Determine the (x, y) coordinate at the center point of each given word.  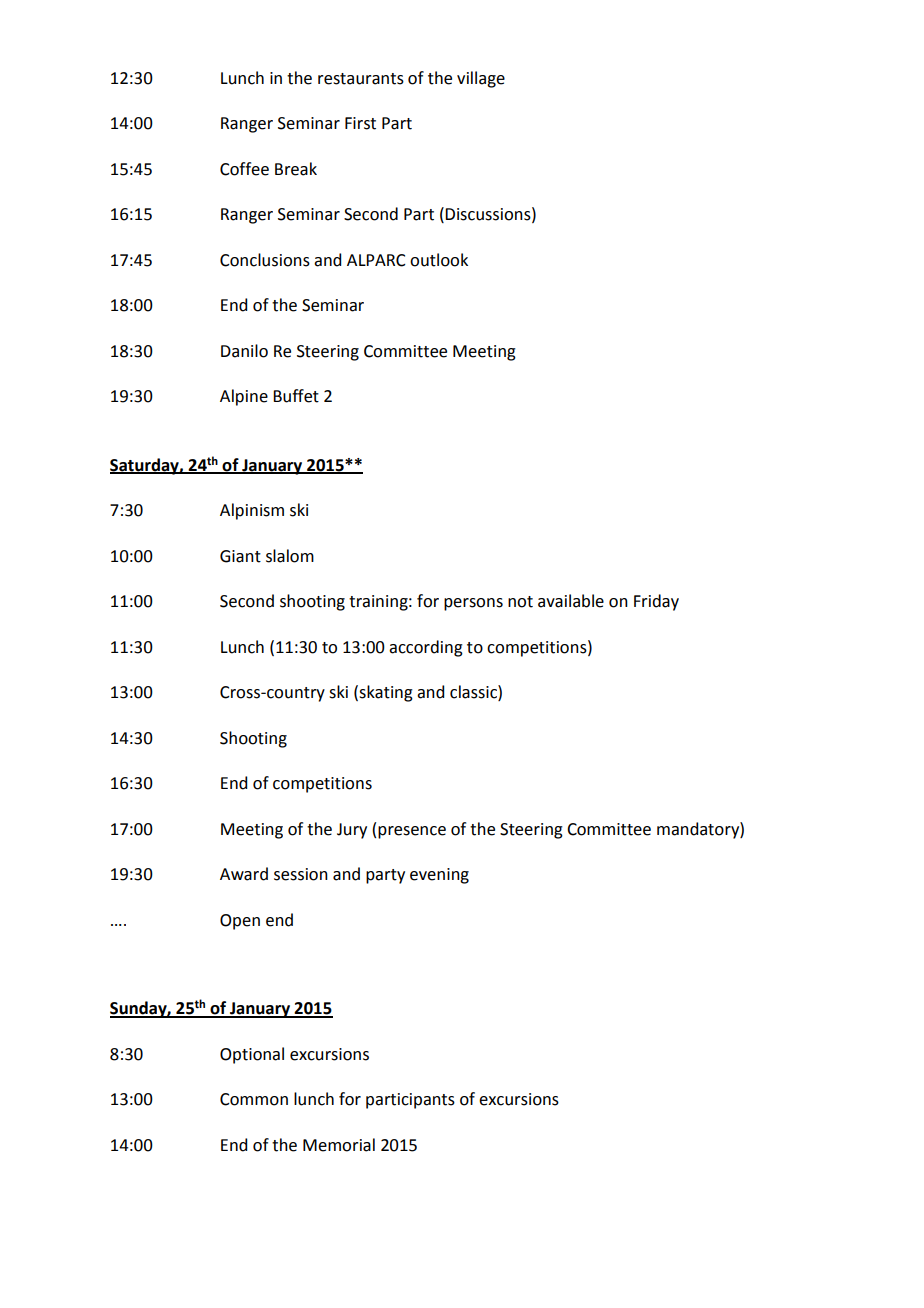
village (481, 79)
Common (254, 1099)
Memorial (339, 1145)
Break (296, 169)
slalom (290, 556)
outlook (439, 260)
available (571, 601)
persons (473, 604)
